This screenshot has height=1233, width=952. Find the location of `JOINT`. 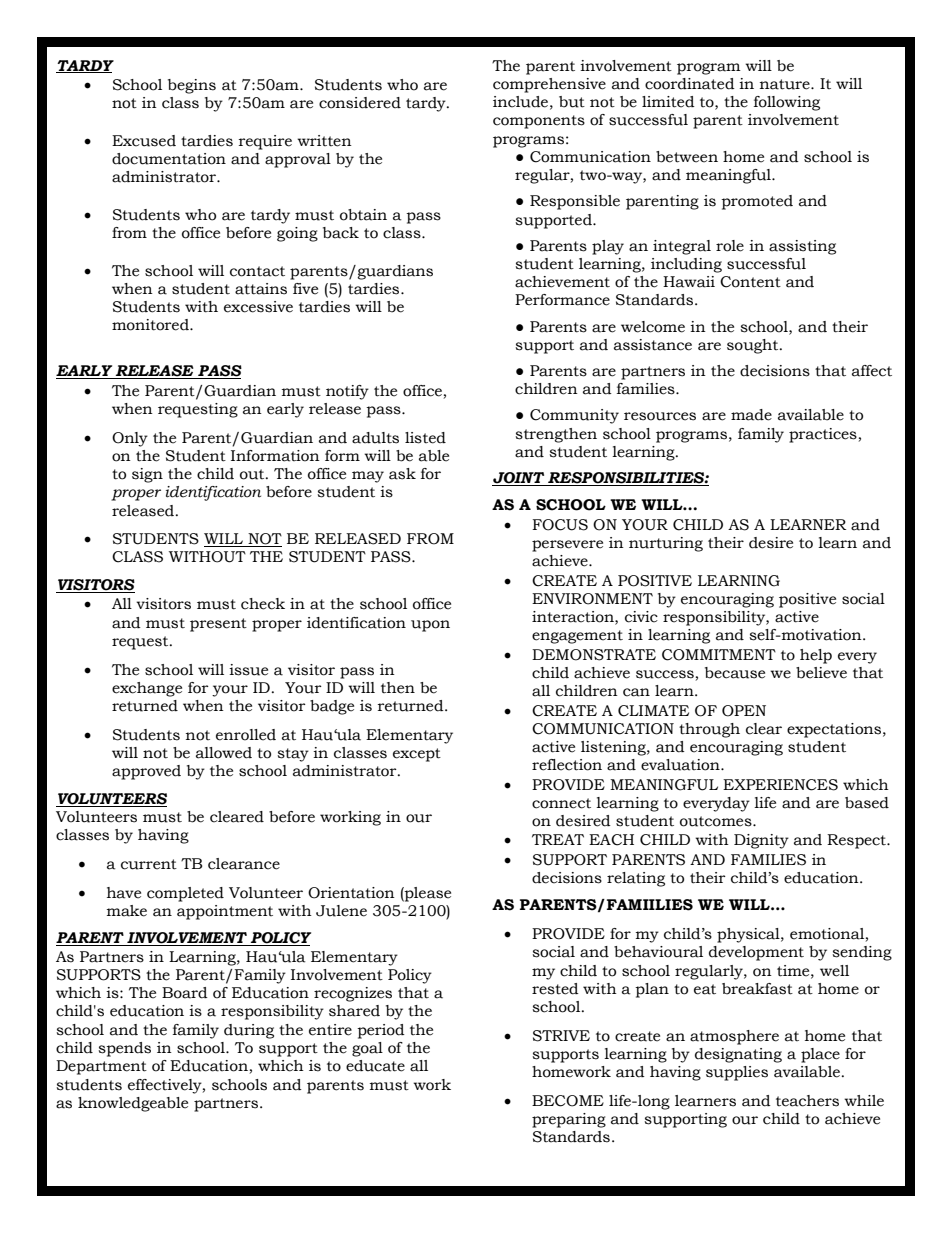

JOINT is located at coordinates (518, 478).
